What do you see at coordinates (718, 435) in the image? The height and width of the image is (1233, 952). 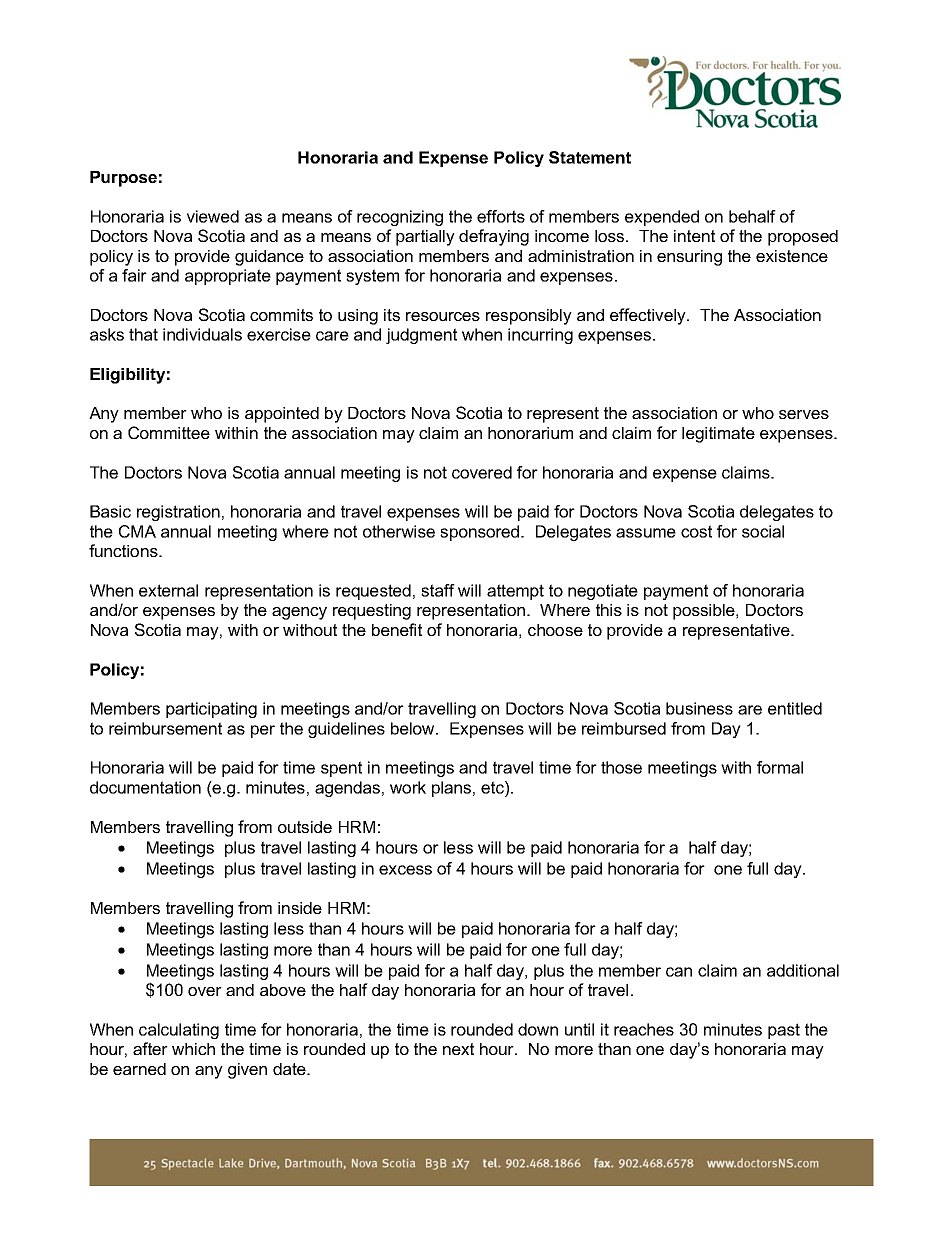 I see `legitimate` at bounding box center [718, 435].
